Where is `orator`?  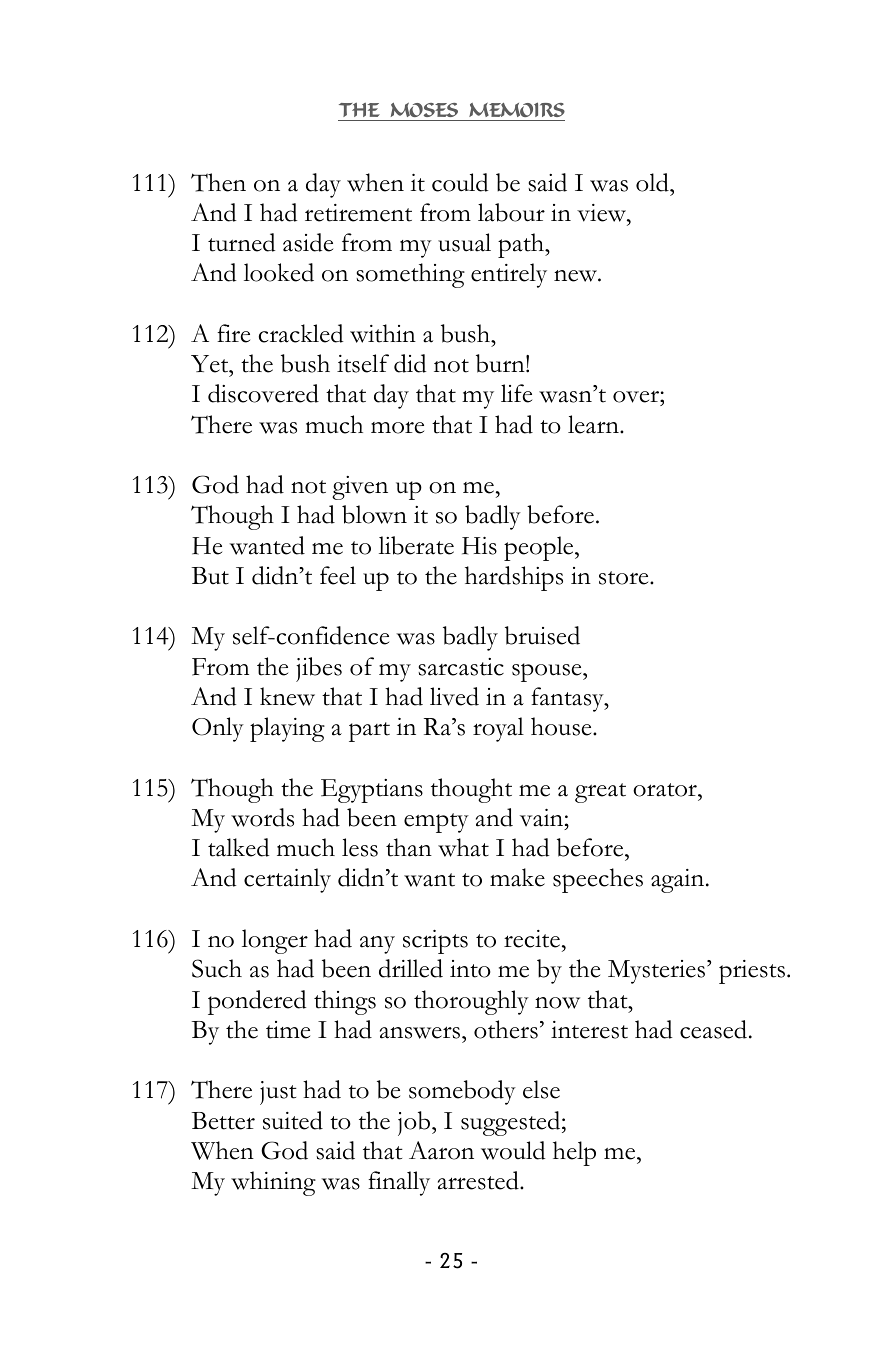
orator is located at coordinates (666, 790).
